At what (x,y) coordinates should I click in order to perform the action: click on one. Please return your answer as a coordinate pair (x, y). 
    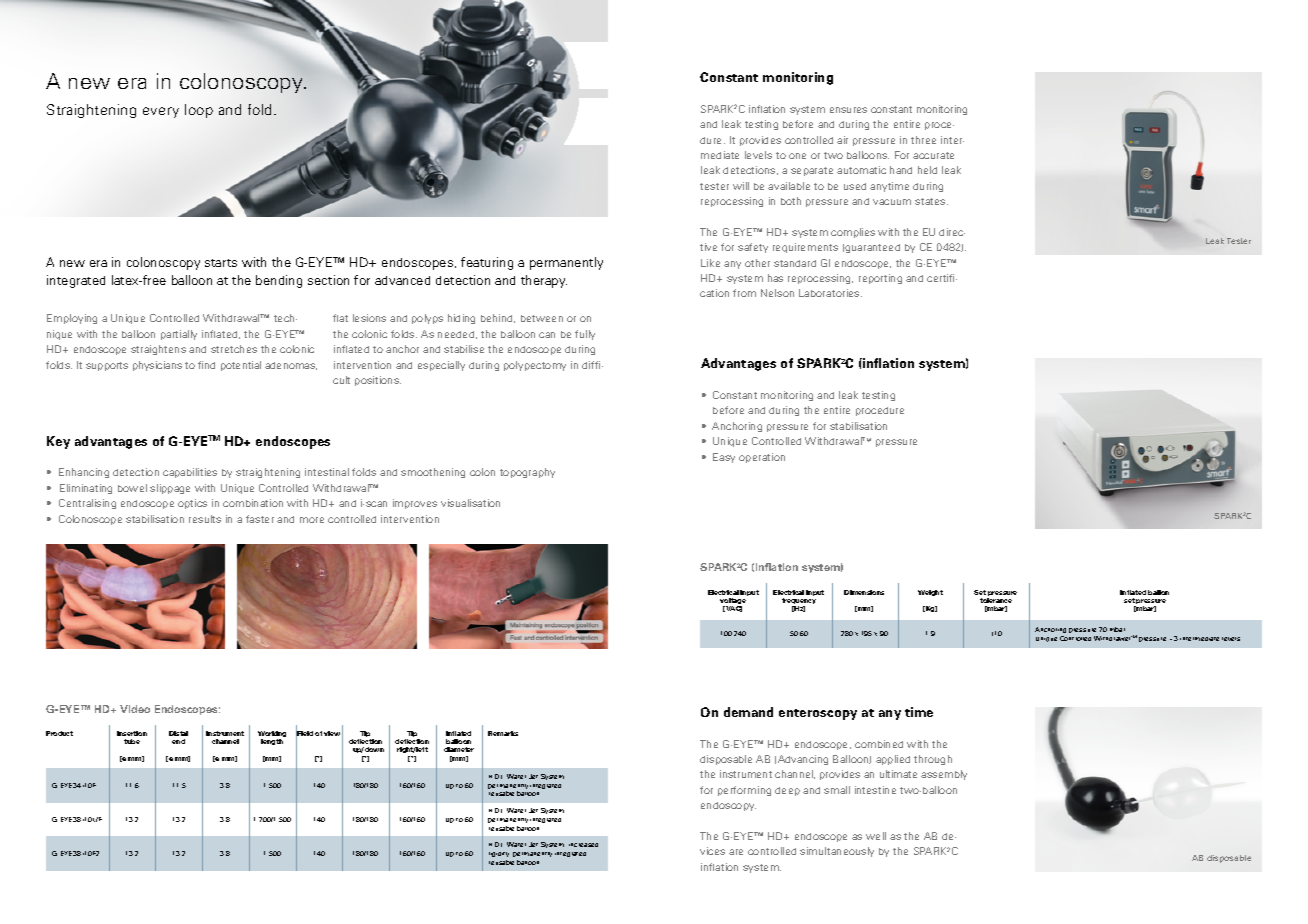
    Looking at the image, I should click on (797, 156).
